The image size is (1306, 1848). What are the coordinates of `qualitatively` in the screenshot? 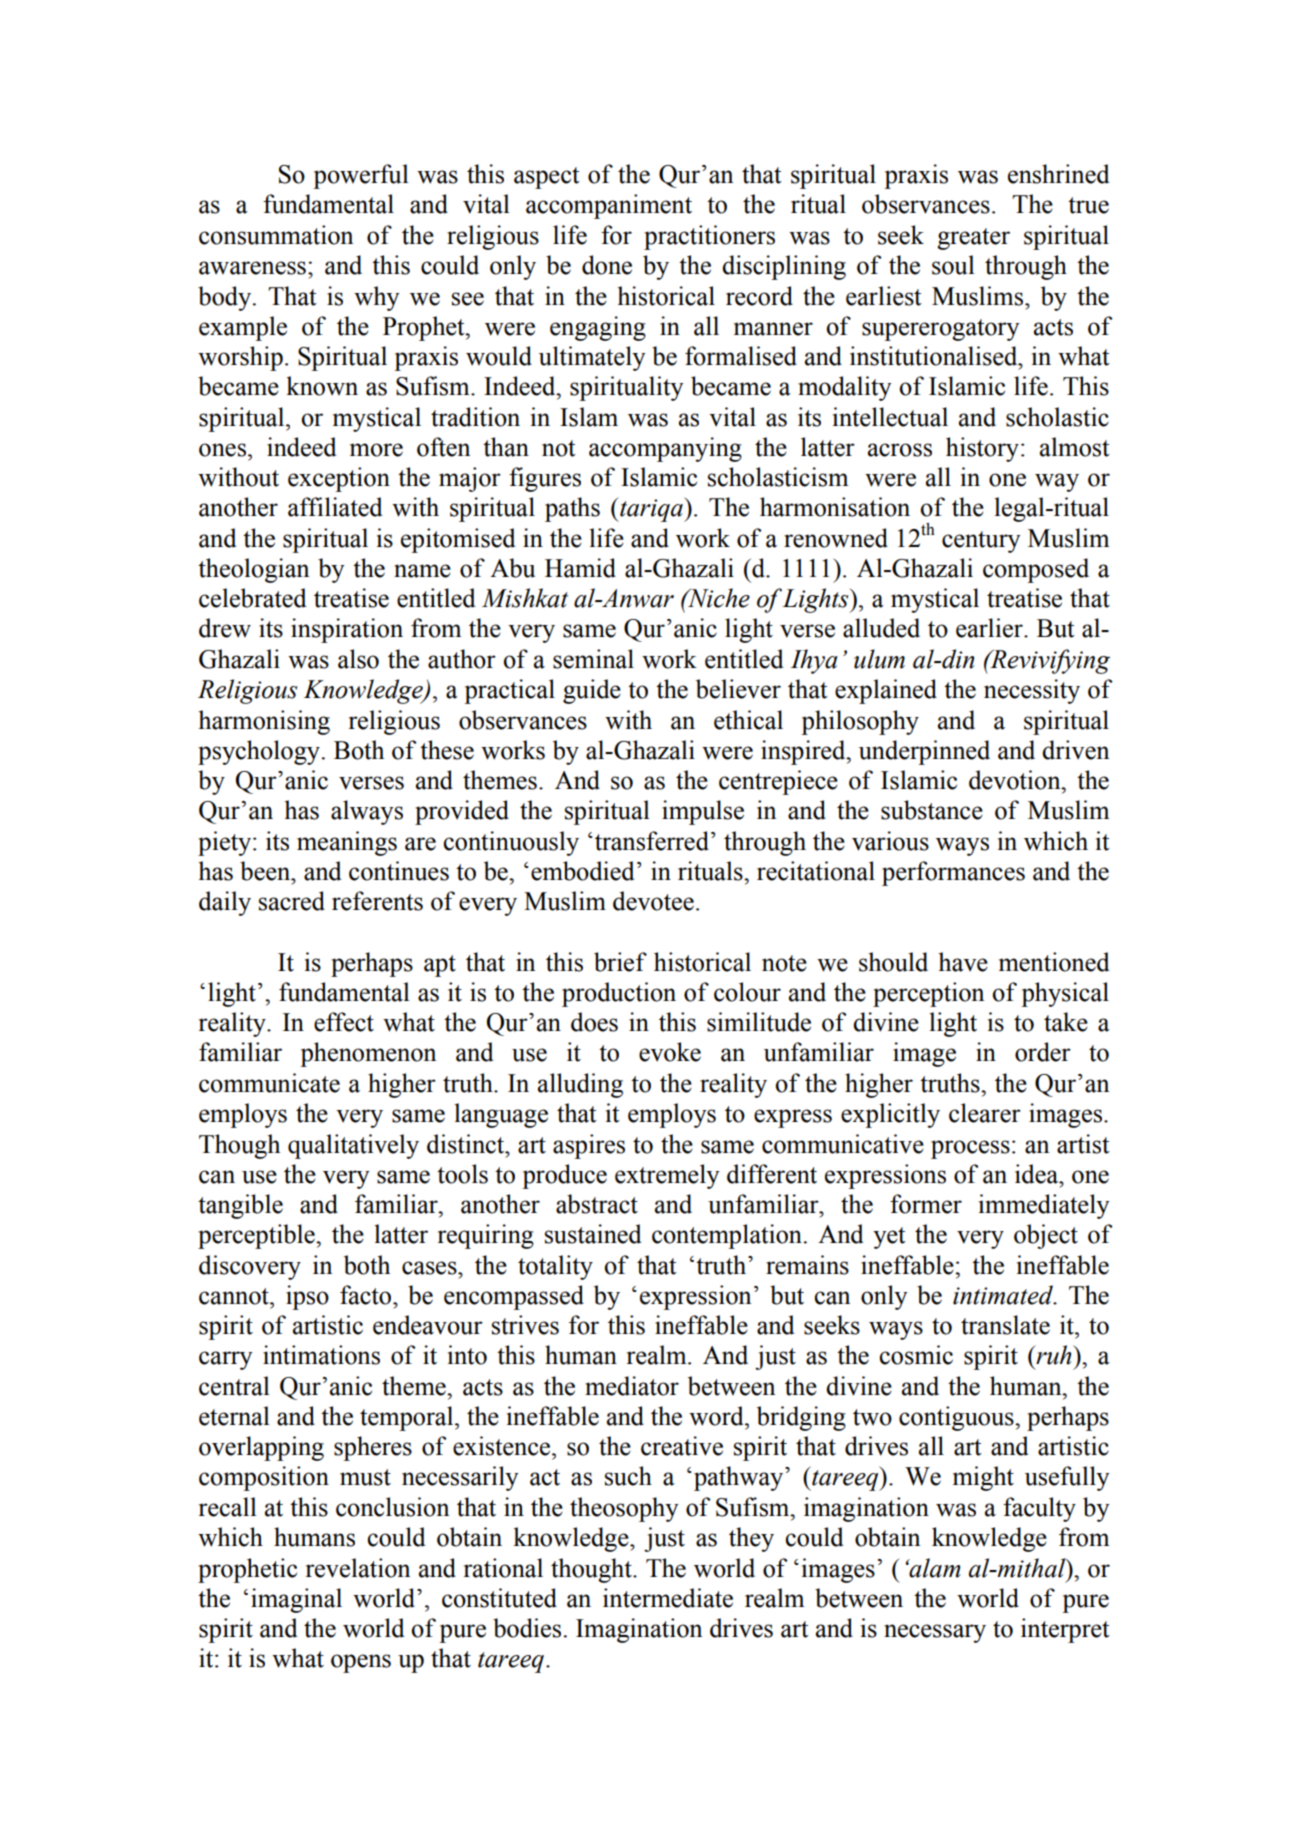 It's located at (353, 1146).
